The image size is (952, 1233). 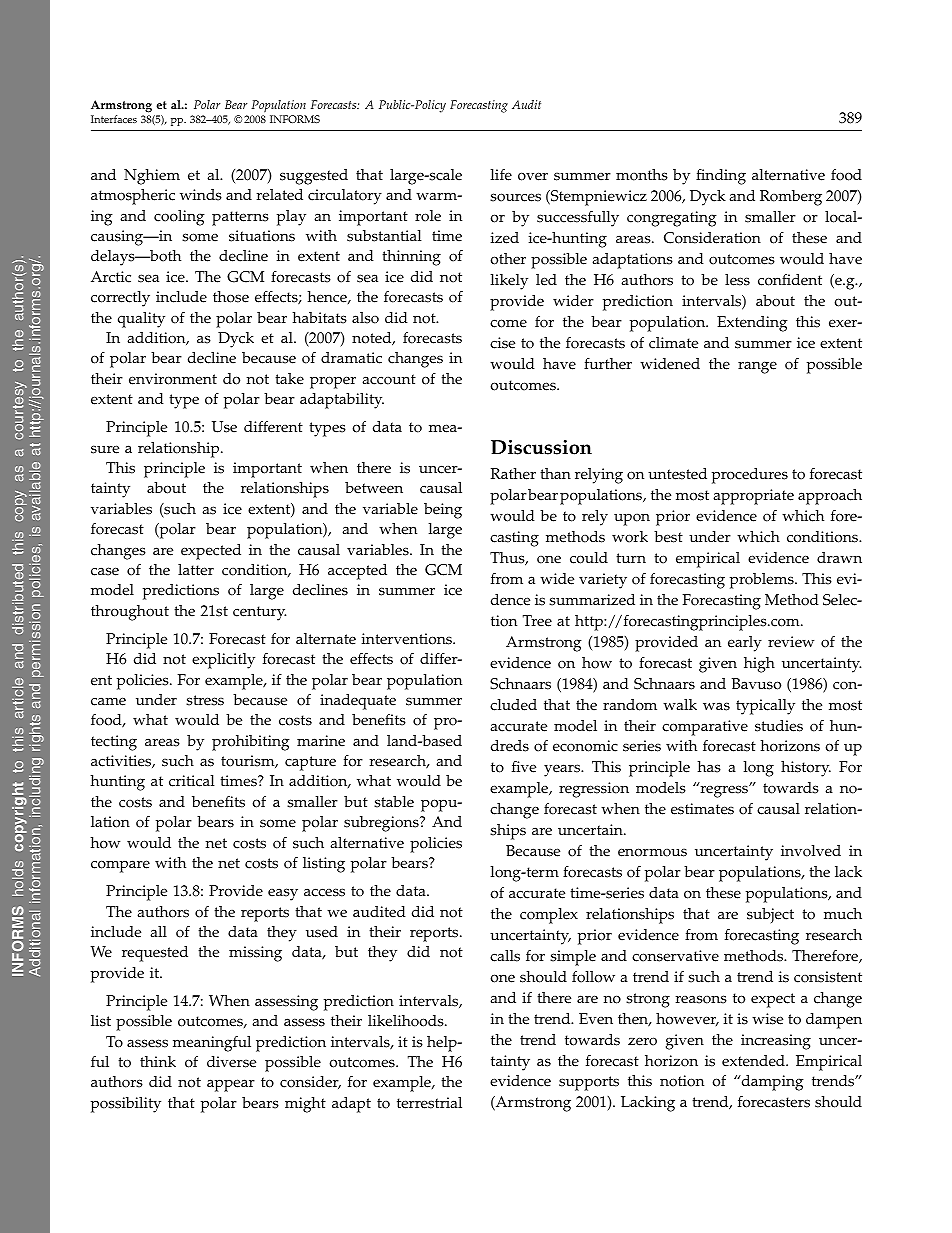 I want to click on Romberg, so click(x=791, y=198).
